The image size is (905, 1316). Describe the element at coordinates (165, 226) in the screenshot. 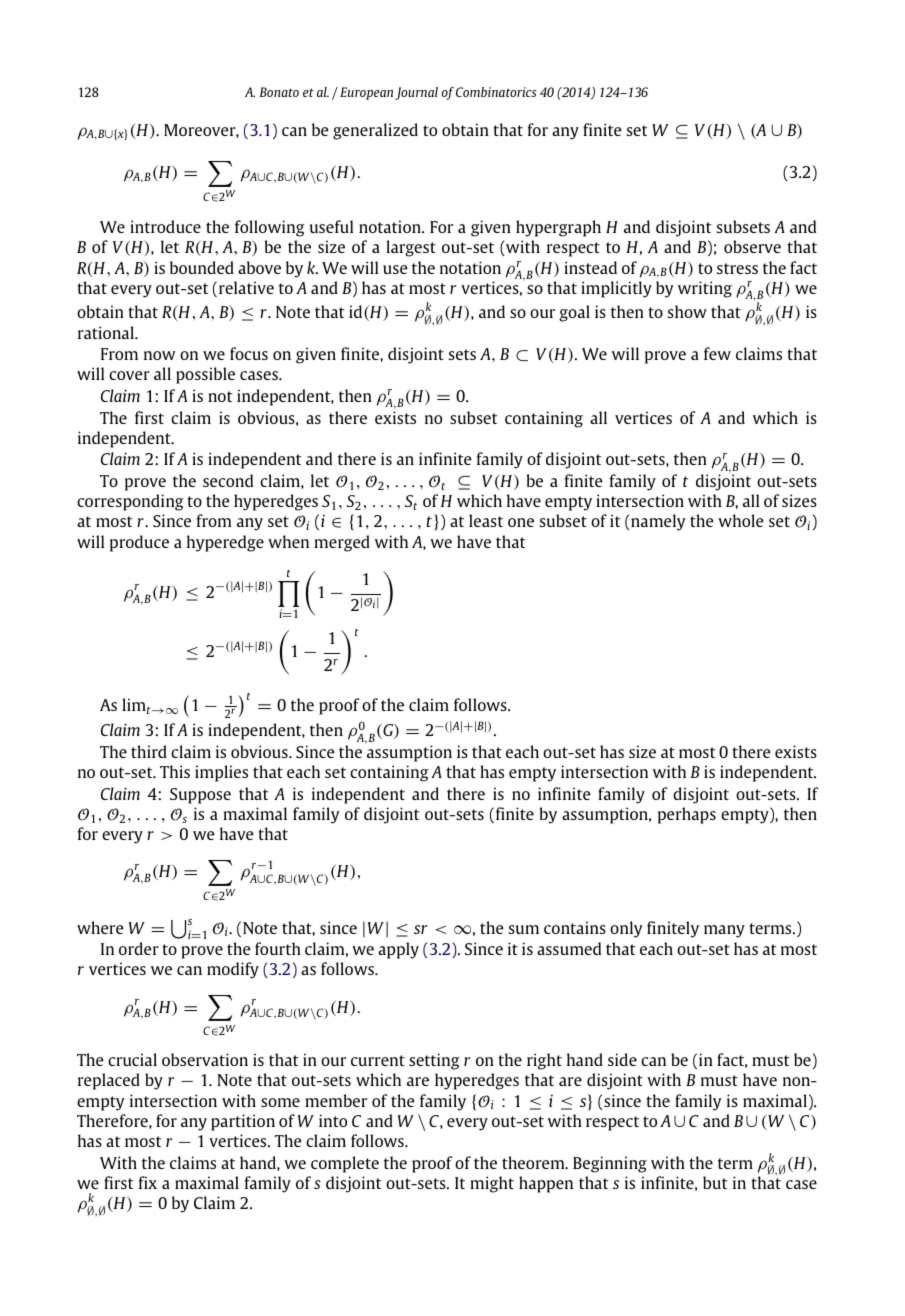

I see `introduce` at that location.
